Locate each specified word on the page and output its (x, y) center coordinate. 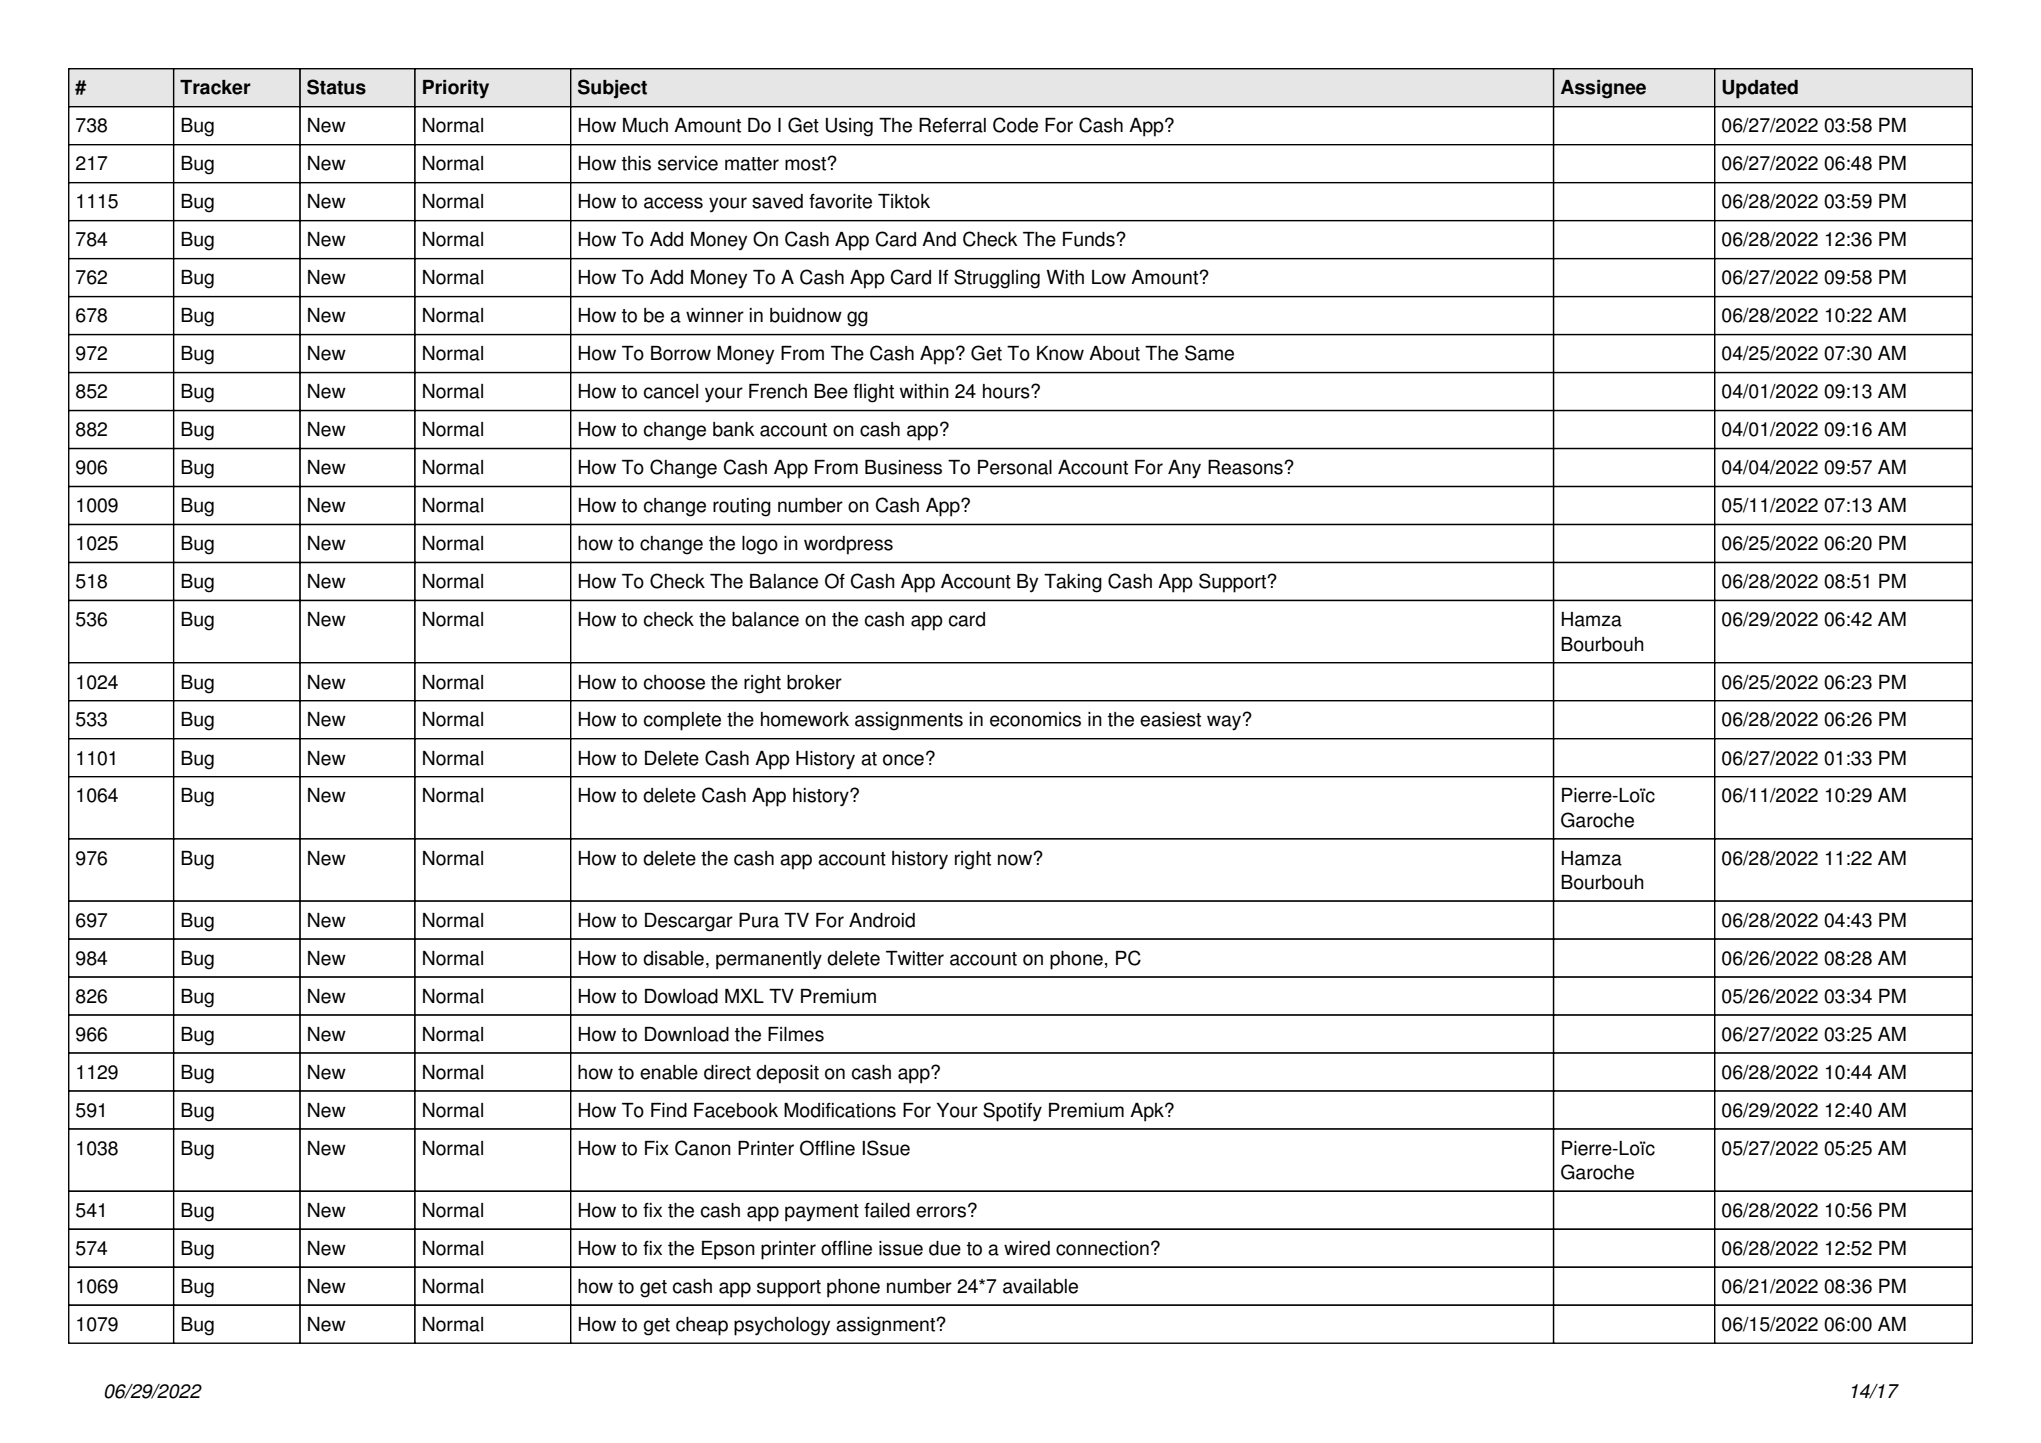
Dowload (681, 996)
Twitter (915, 958)
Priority (456, 89)
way (1225, 722)
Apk (1148, 1112)
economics (1035, 719)
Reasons (1246, 467)
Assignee (1603, 89)
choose (674, 682)
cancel (671, 391)
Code (1015, 125)
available (1040, 1286)
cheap (702, 1326)
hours (1007, 391)
